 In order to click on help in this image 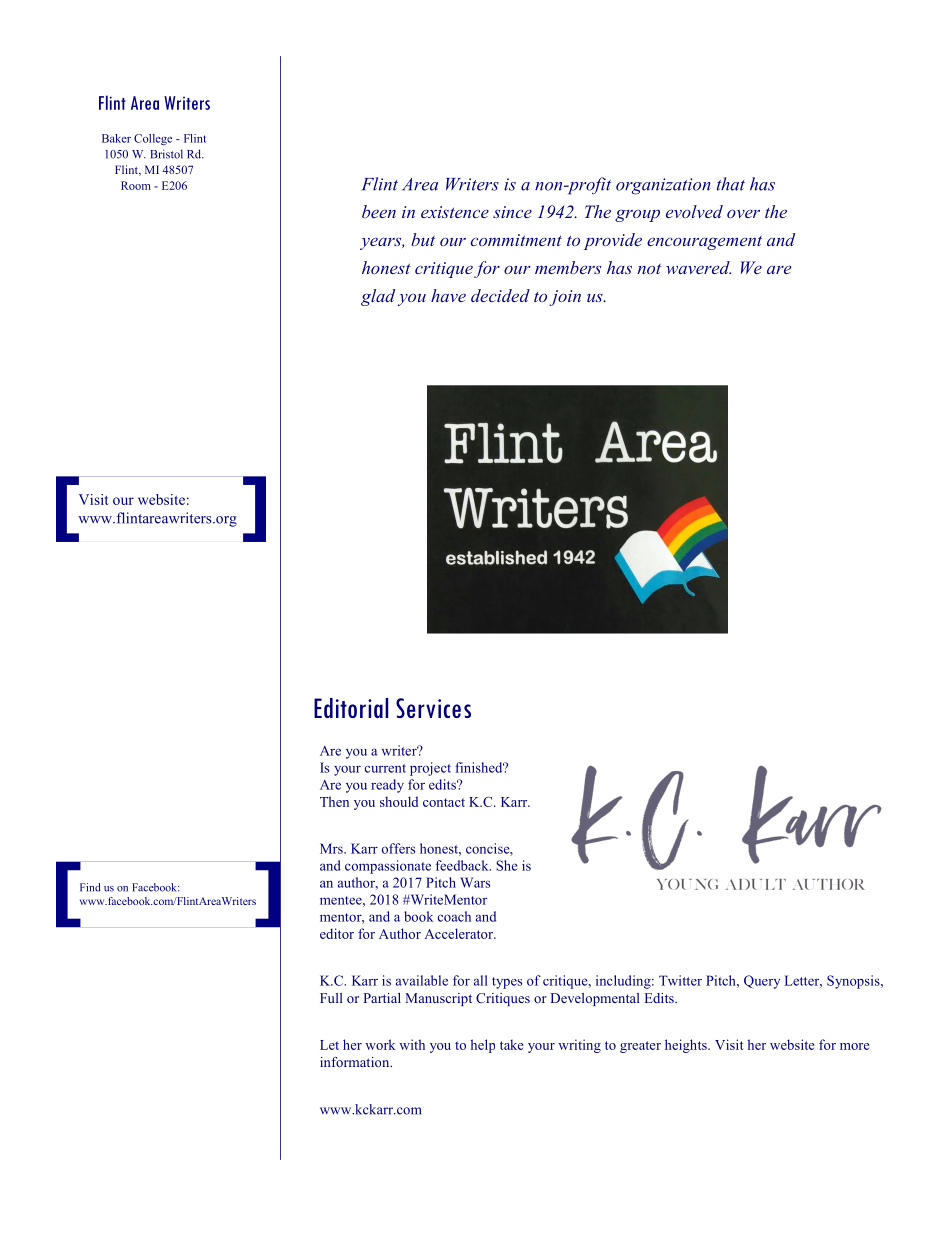, I will do `click(483, 1046)`.
